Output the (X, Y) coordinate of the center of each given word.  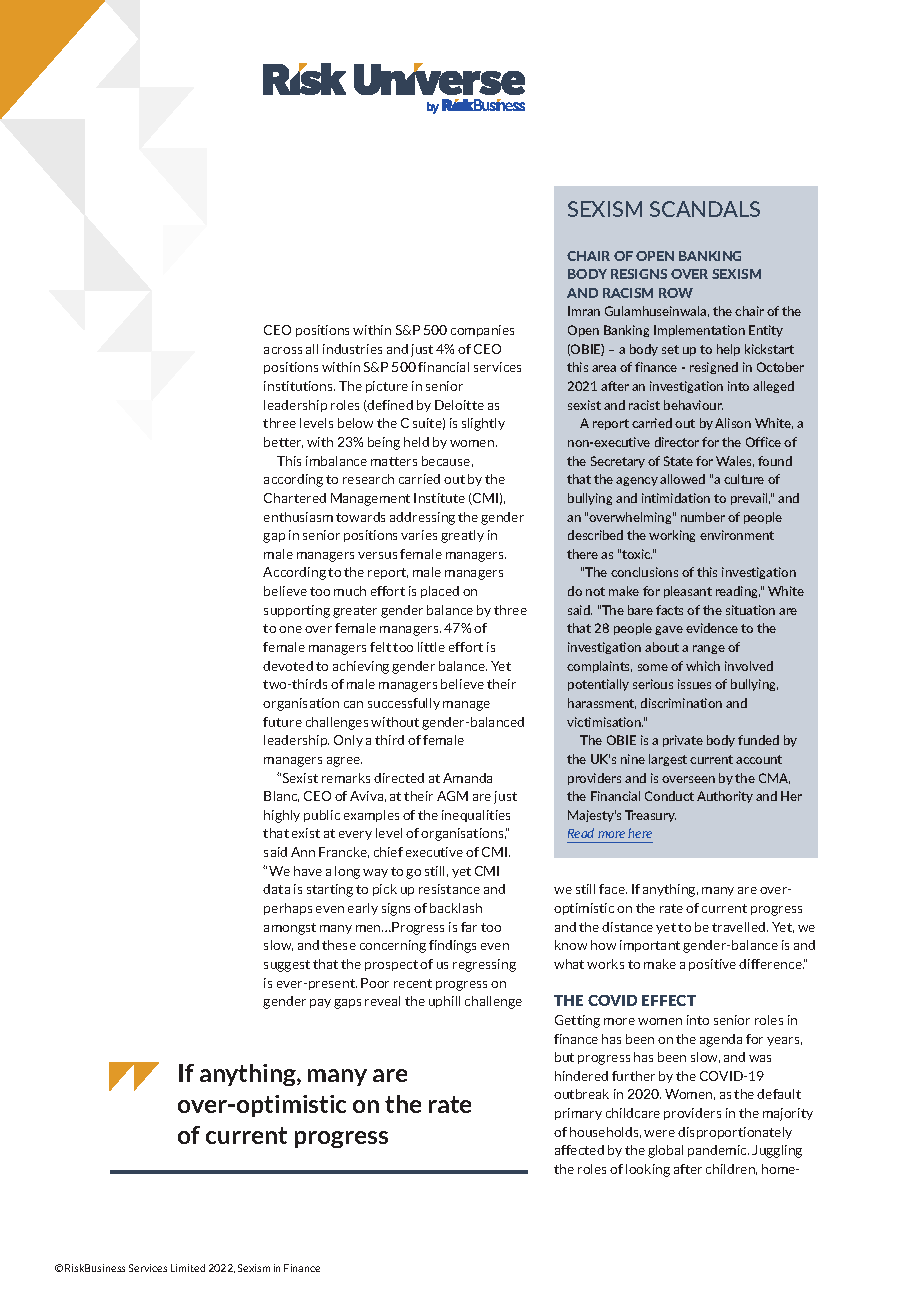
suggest (287, 966)
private (683, 741)
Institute (439, 498)
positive (712, 965)
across (283, 350)
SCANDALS (705, 209)
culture (744, 479)
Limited (188, 1268)
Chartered (295, 498)
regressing (484, 965)
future (282, 722)
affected (579, 1150)
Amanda (467, 778)
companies (482, 331)
